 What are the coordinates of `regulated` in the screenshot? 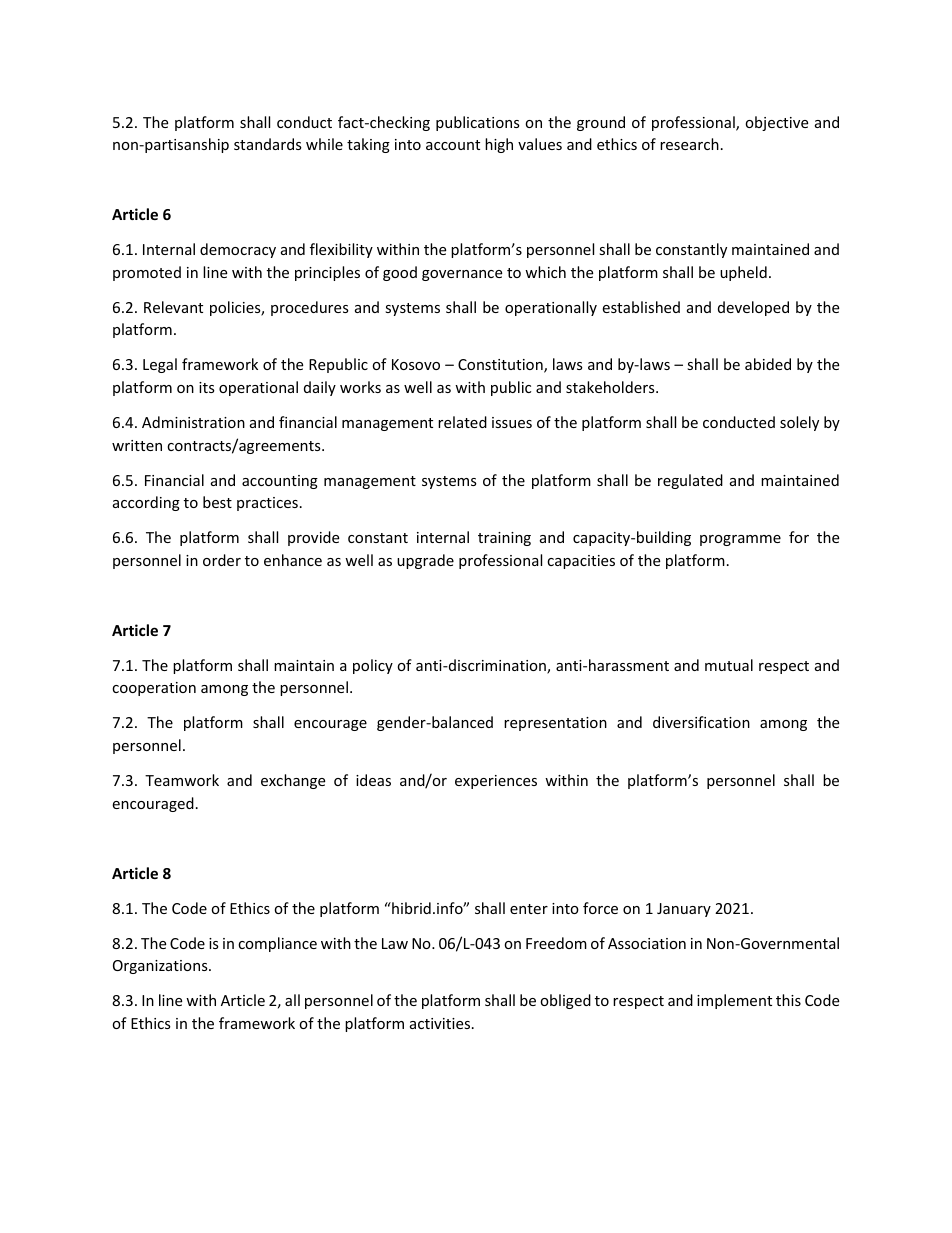 It's located at (690, 481).
